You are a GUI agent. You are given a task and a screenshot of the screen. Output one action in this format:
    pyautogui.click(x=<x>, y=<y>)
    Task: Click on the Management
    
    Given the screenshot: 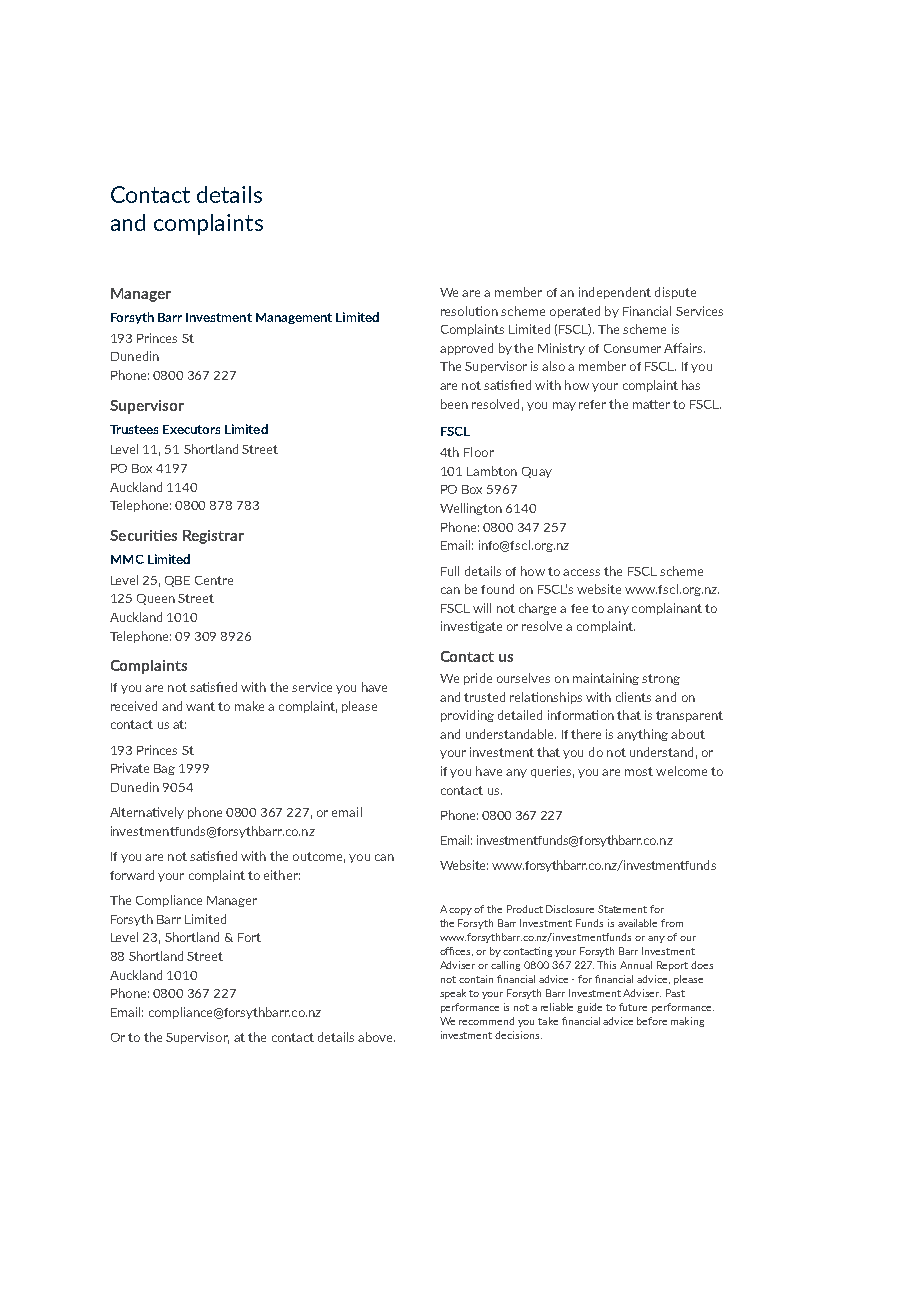 What is the action you would take?
    pyautogui.click(x=294, y=318)
